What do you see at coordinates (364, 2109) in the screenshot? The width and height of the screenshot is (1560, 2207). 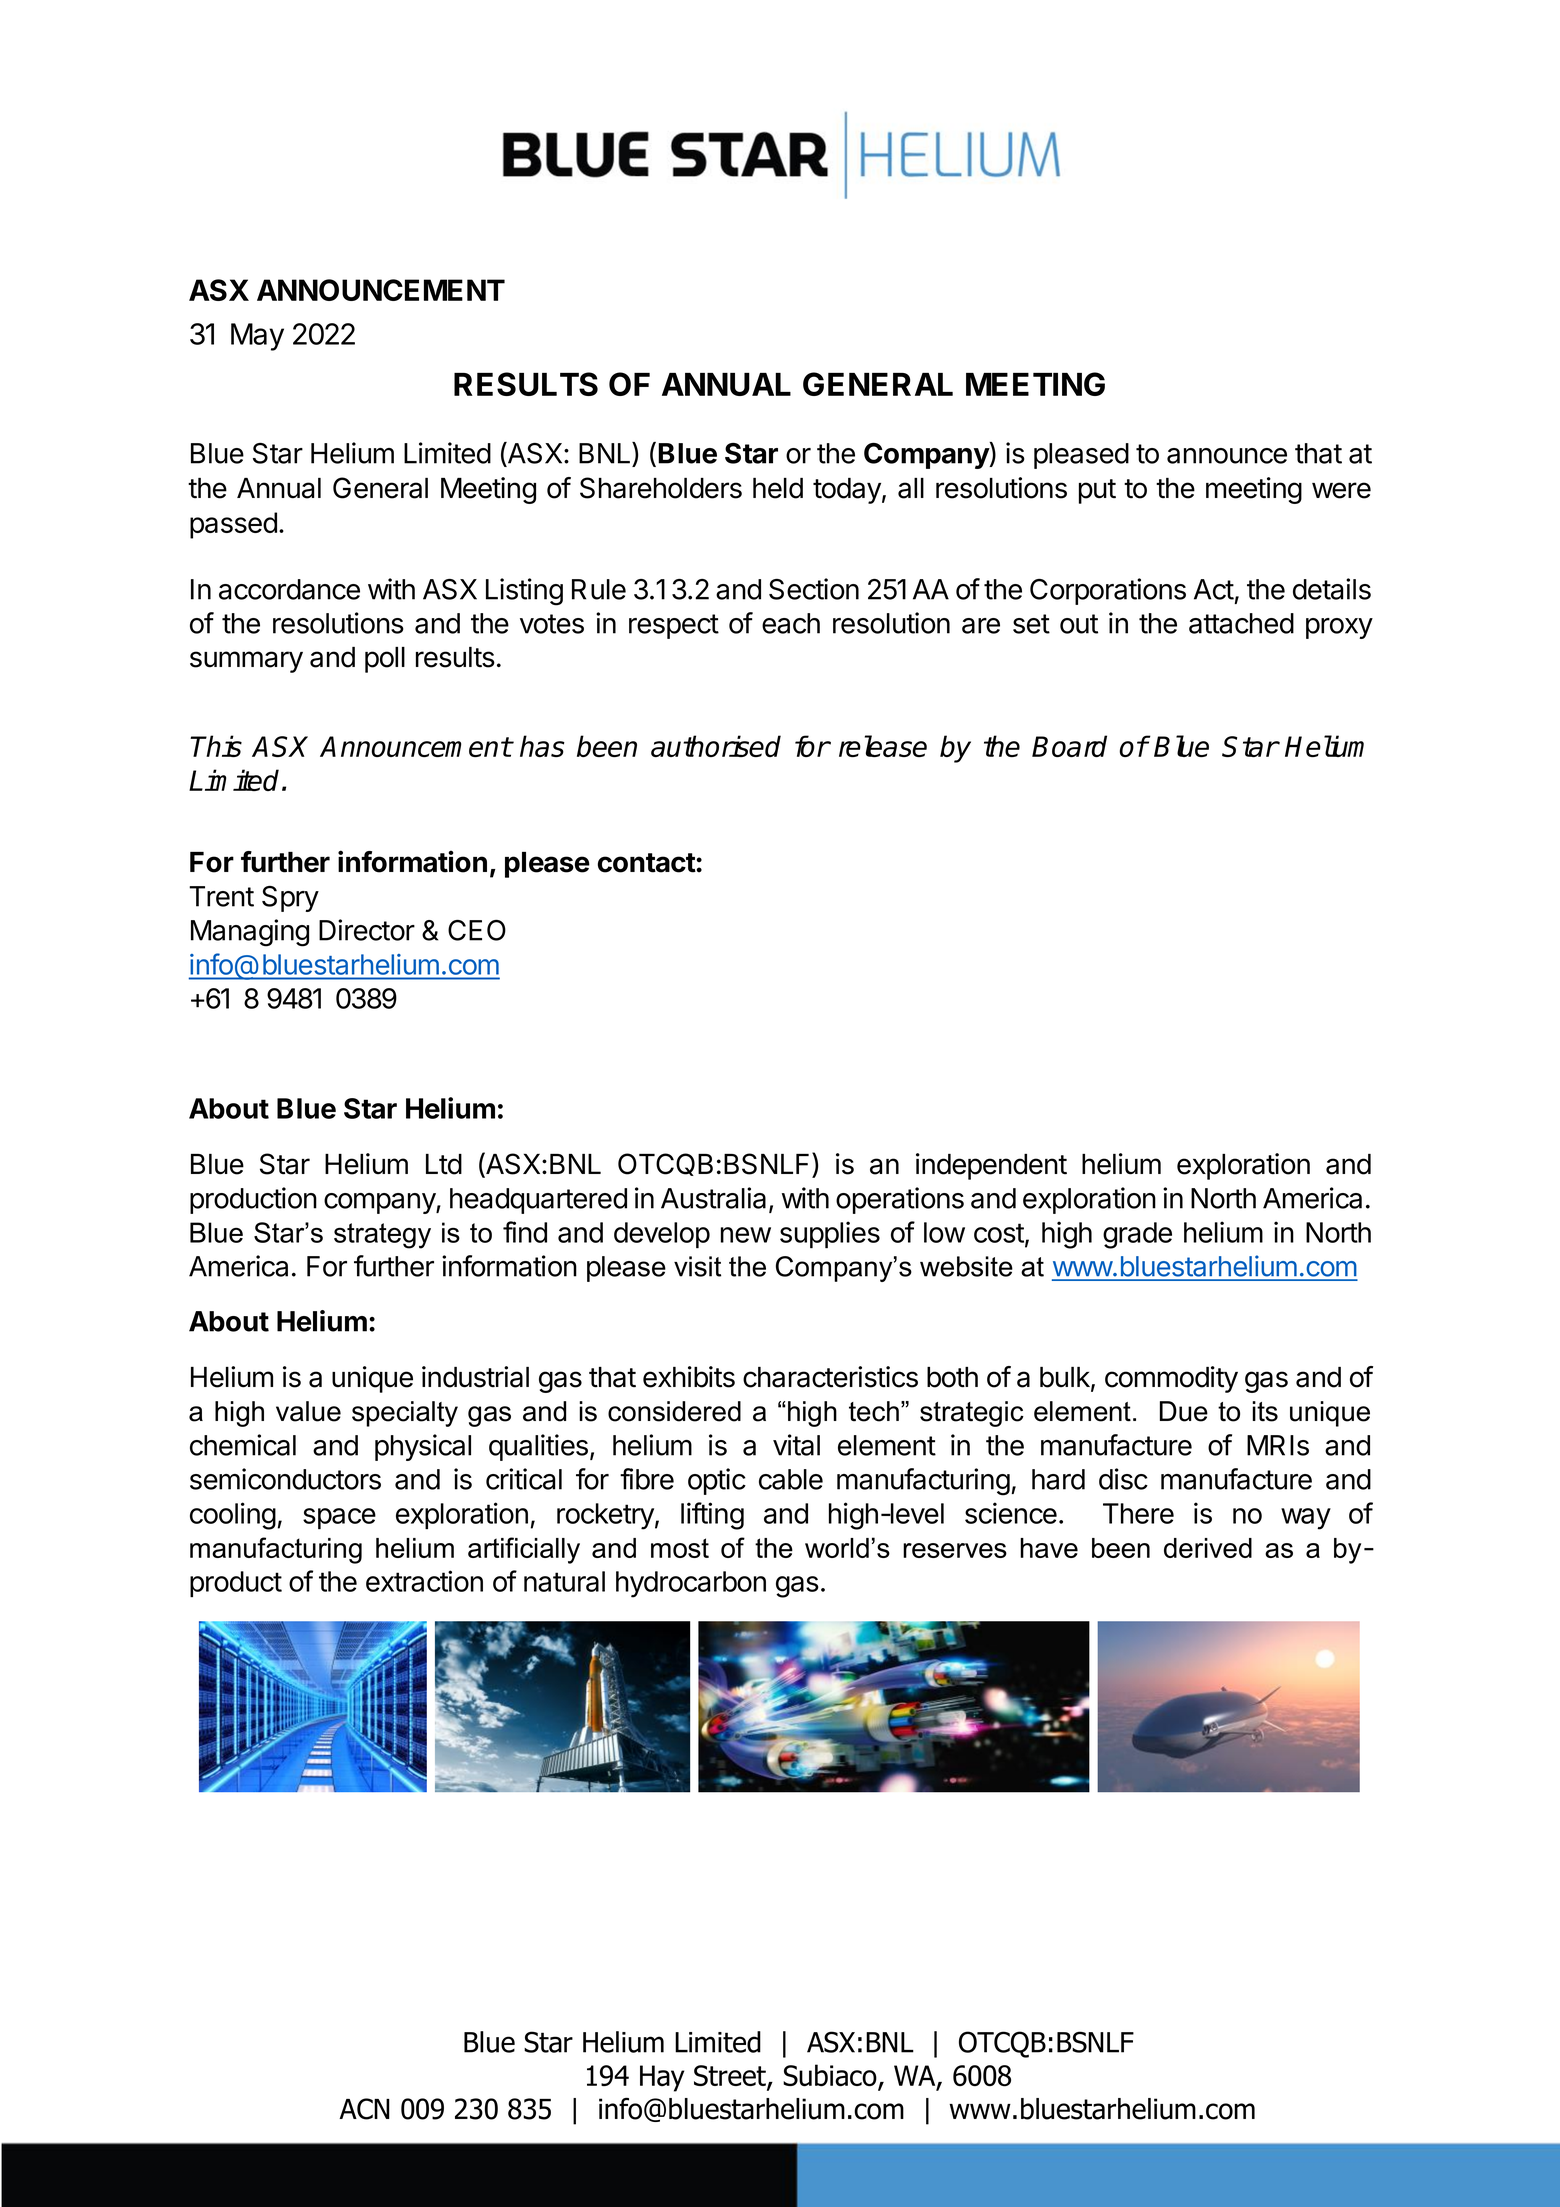 I see `ACN` at bounding box center [364, 2109].
